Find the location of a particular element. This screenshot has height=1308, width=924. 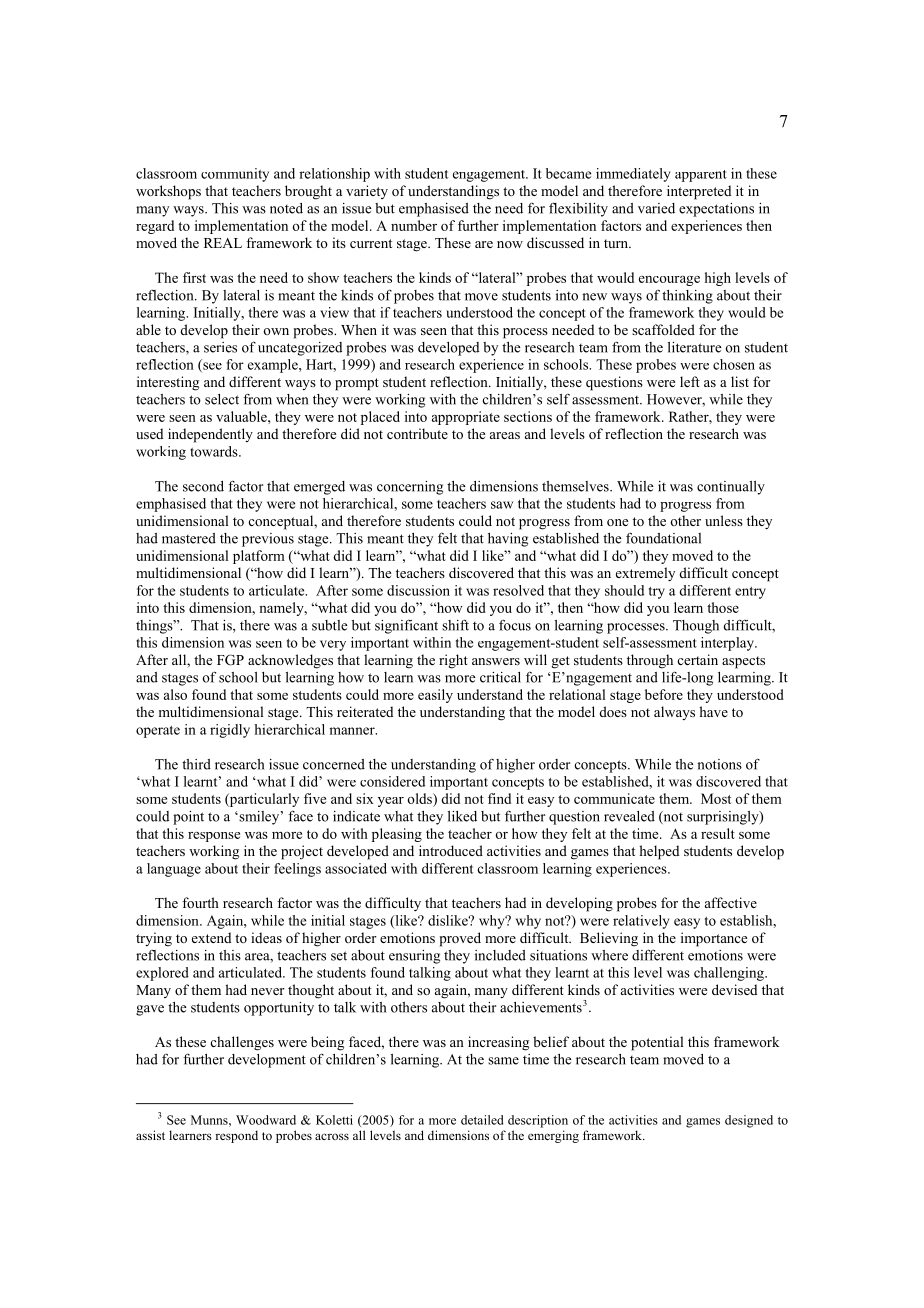

designed is located at coordinates (749, 1121).
